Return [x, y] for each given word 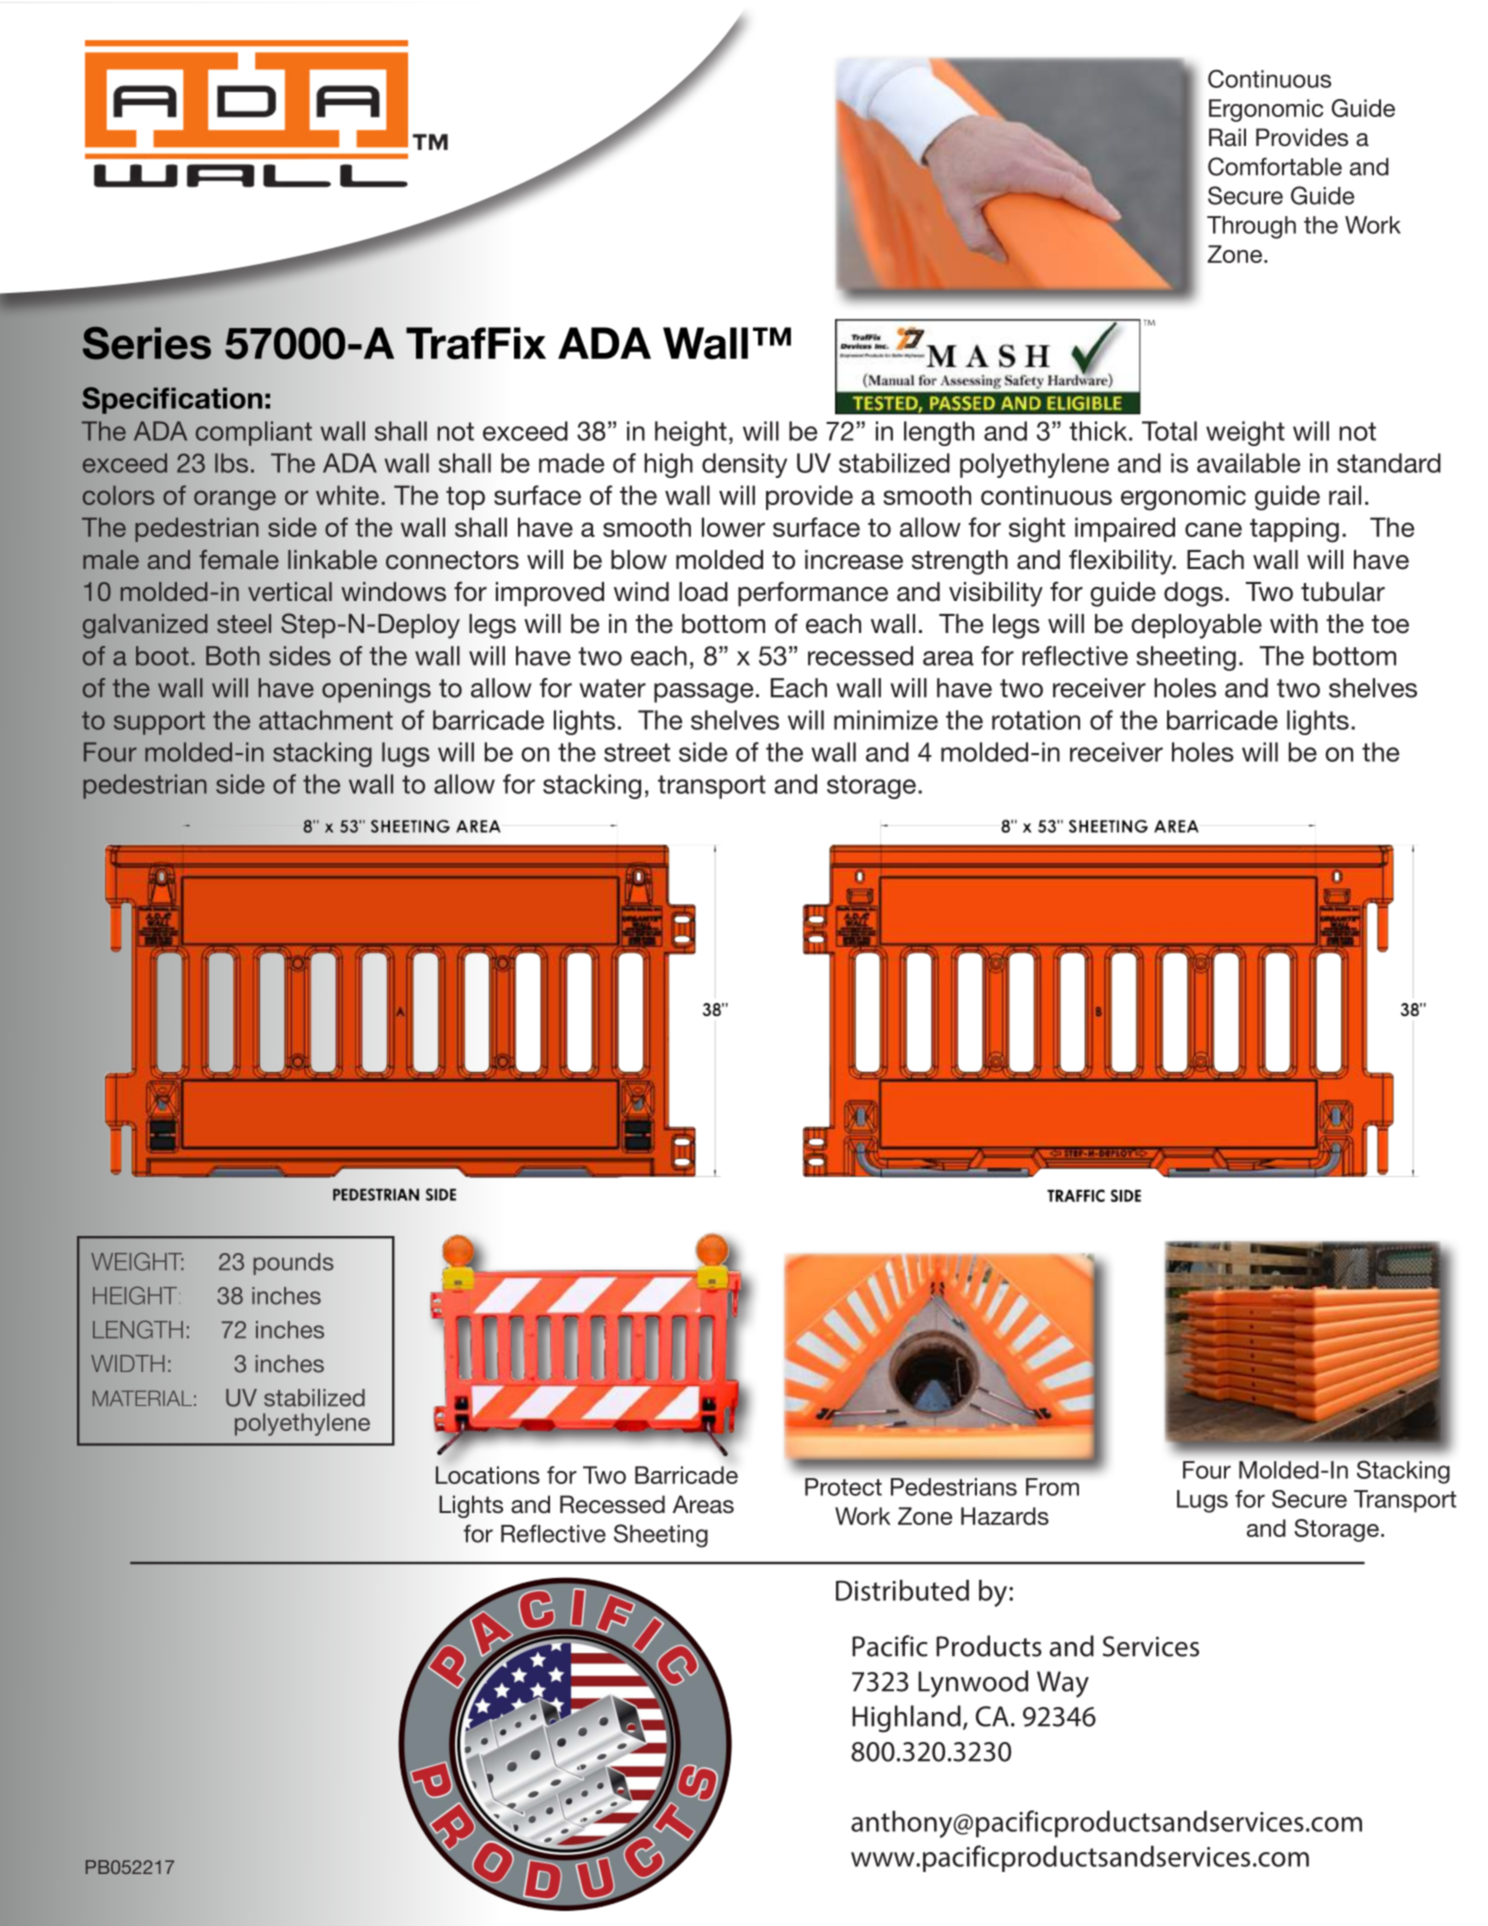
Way [1063, 1684]
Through [1251, 227]
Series [147, 343]
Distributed [902, 1590]
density [744, 465]
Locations [488, 1475]
